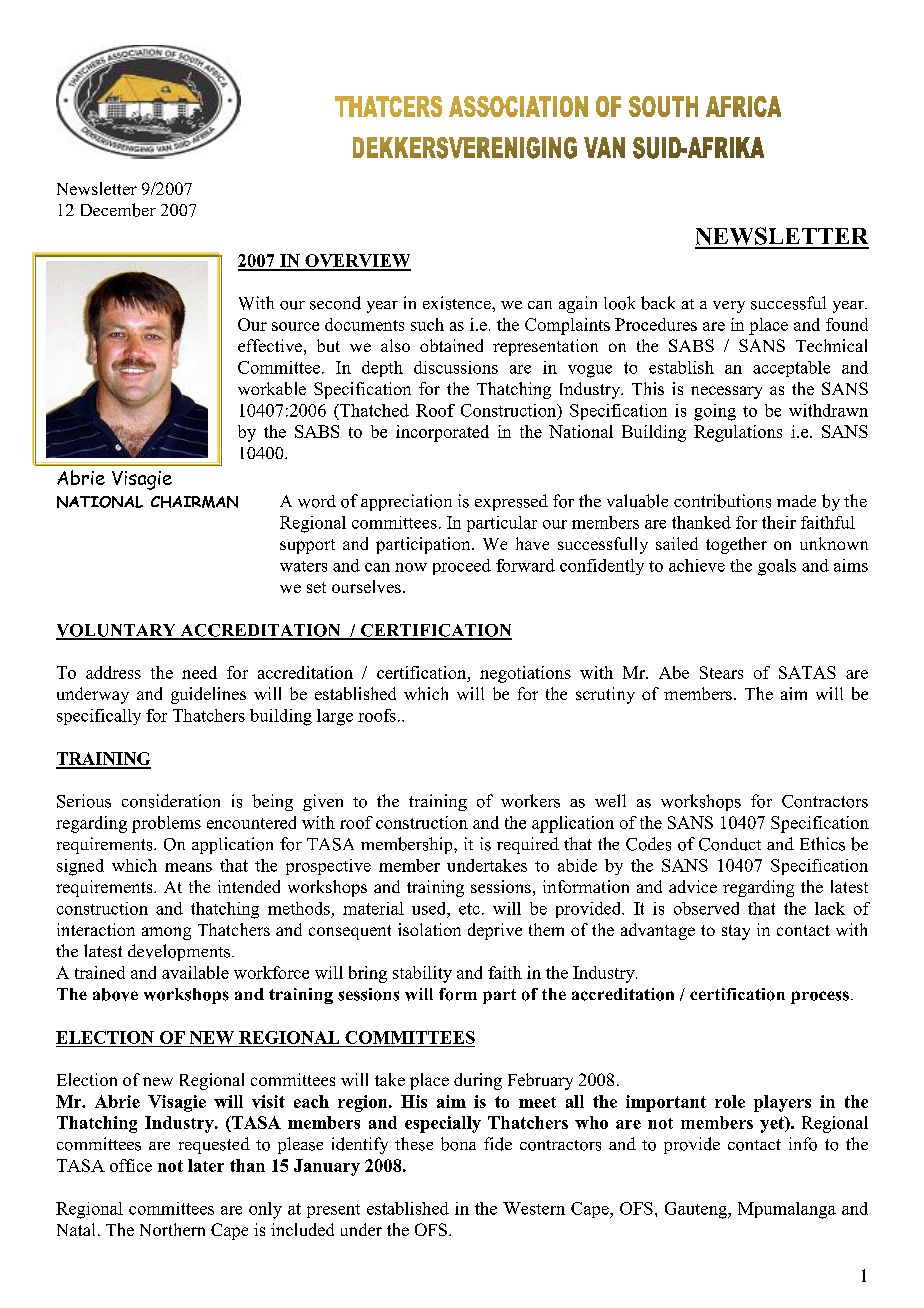 This image has height=1308, width=924. What do you see at coordinates (188, 867) in the image?
I see `means` at bounding box center [188, 867].
